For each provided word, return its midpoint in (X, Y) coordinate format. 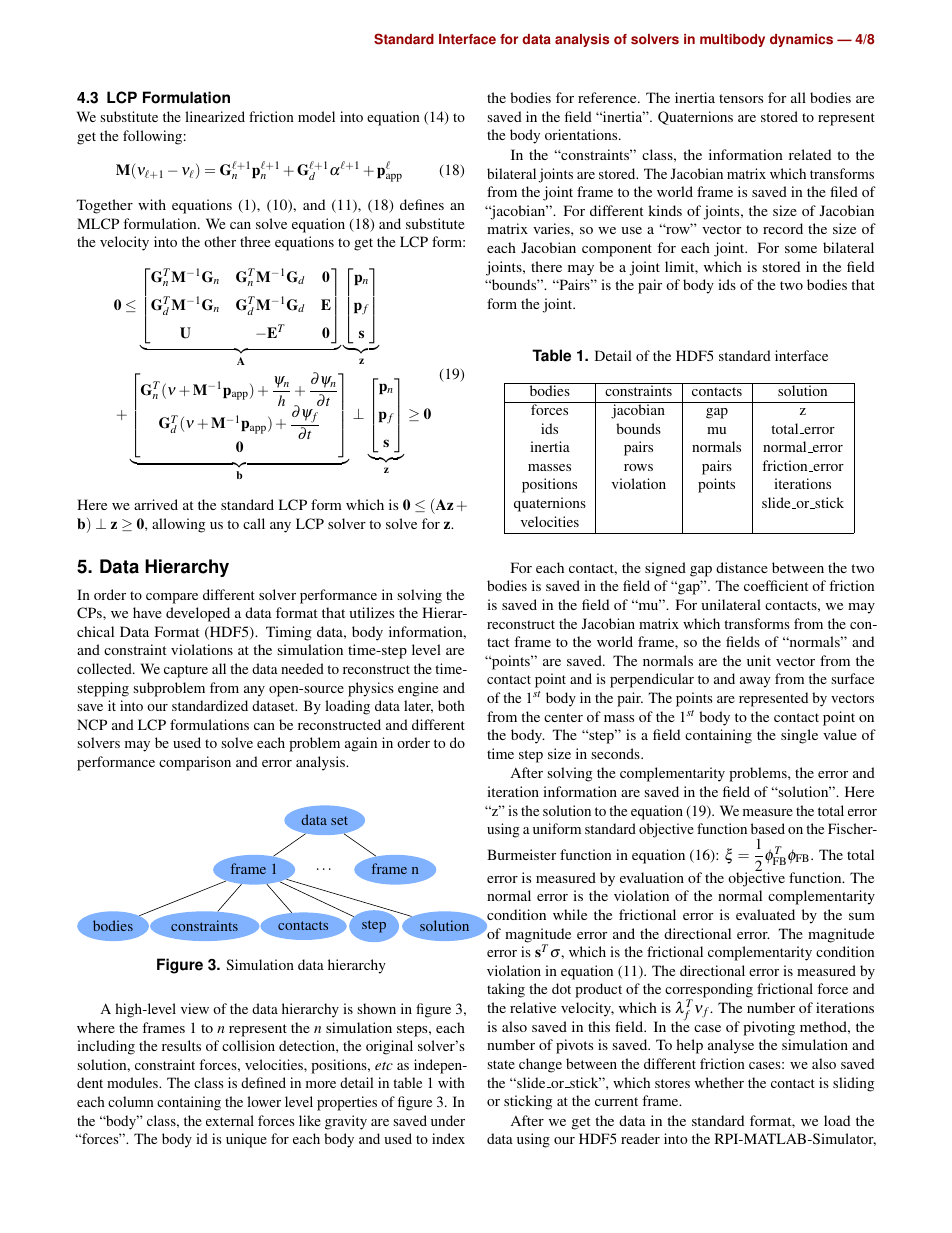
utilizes (371, 612)
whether (719, 1082)
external (230, 1120)
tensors (741, 98)
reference (608, 97)
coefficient (776, 585)
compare (172, 598)
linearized (215, 116)
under (448, 1120)
